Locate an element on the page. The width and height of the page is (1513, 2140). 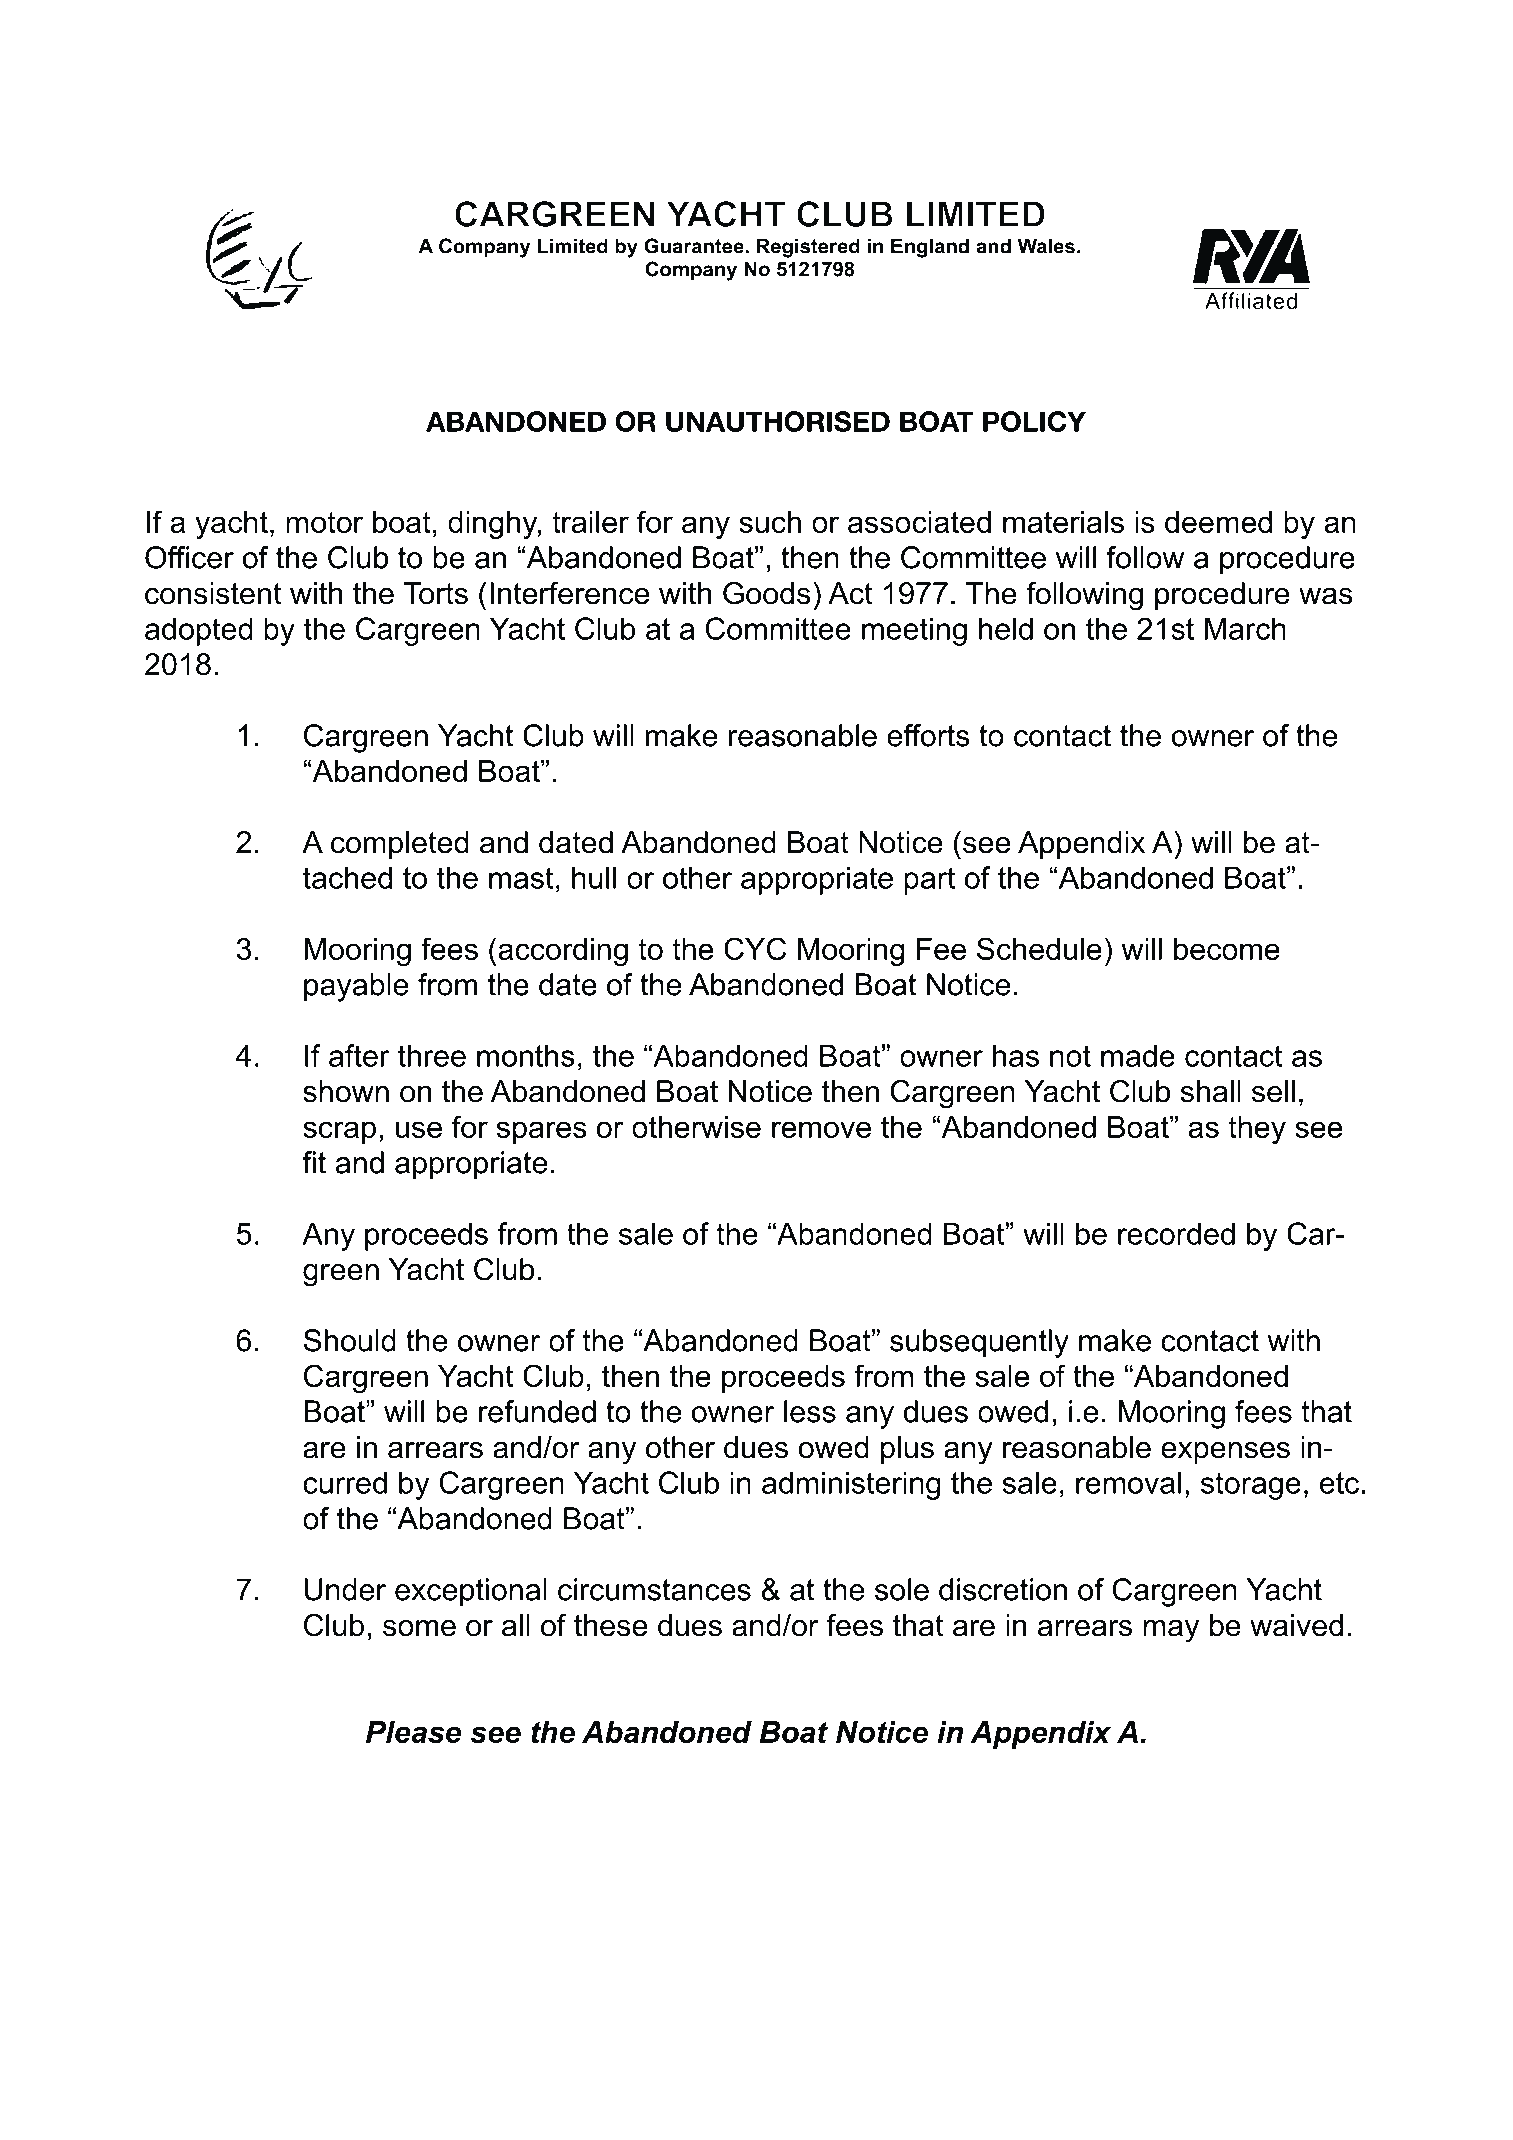
may is located at coordinates (1171, 1631).
